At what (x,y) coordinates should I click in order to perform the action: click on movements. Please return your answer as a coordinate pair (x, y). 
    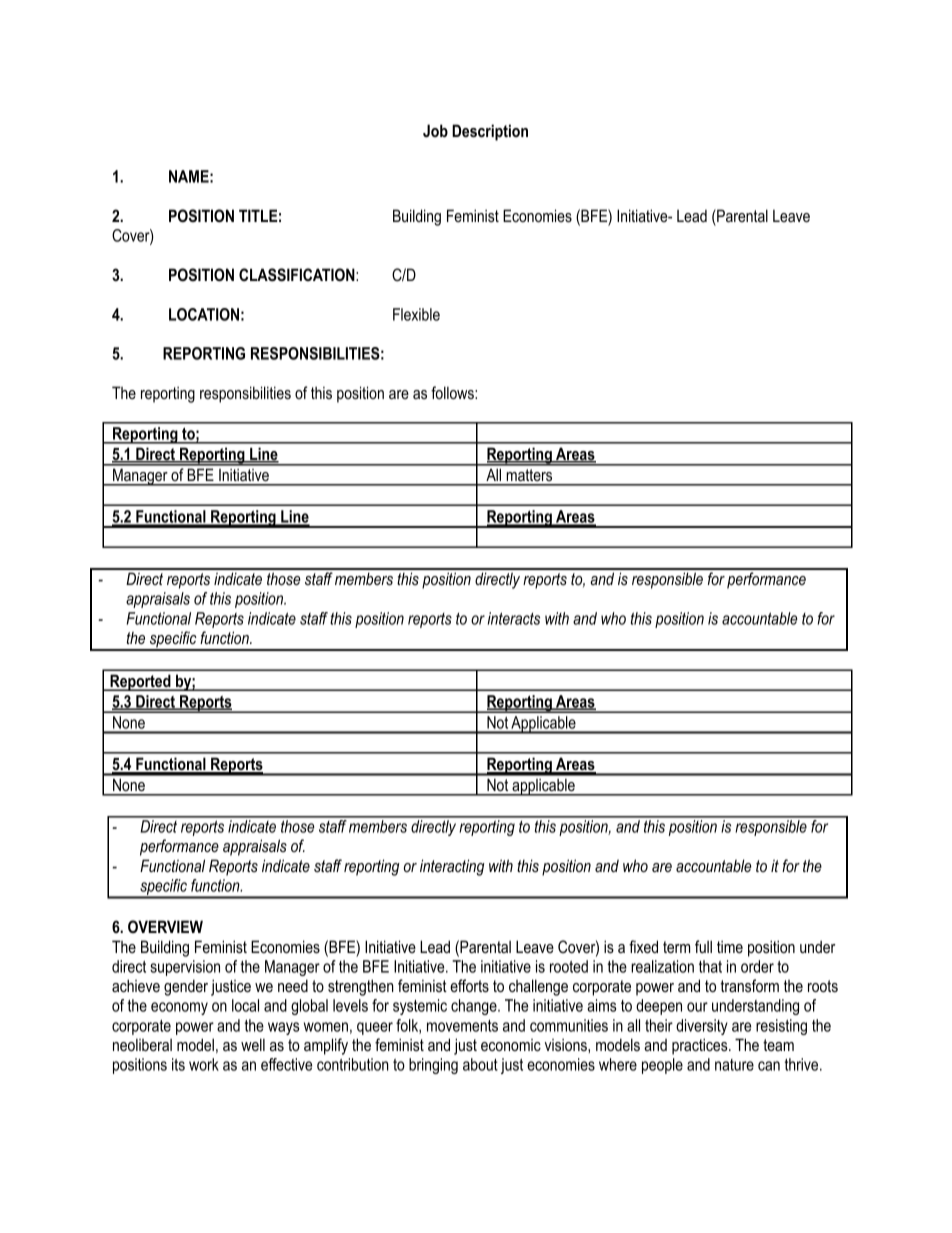
    Looking at the image, I should click on (462, 1026).
